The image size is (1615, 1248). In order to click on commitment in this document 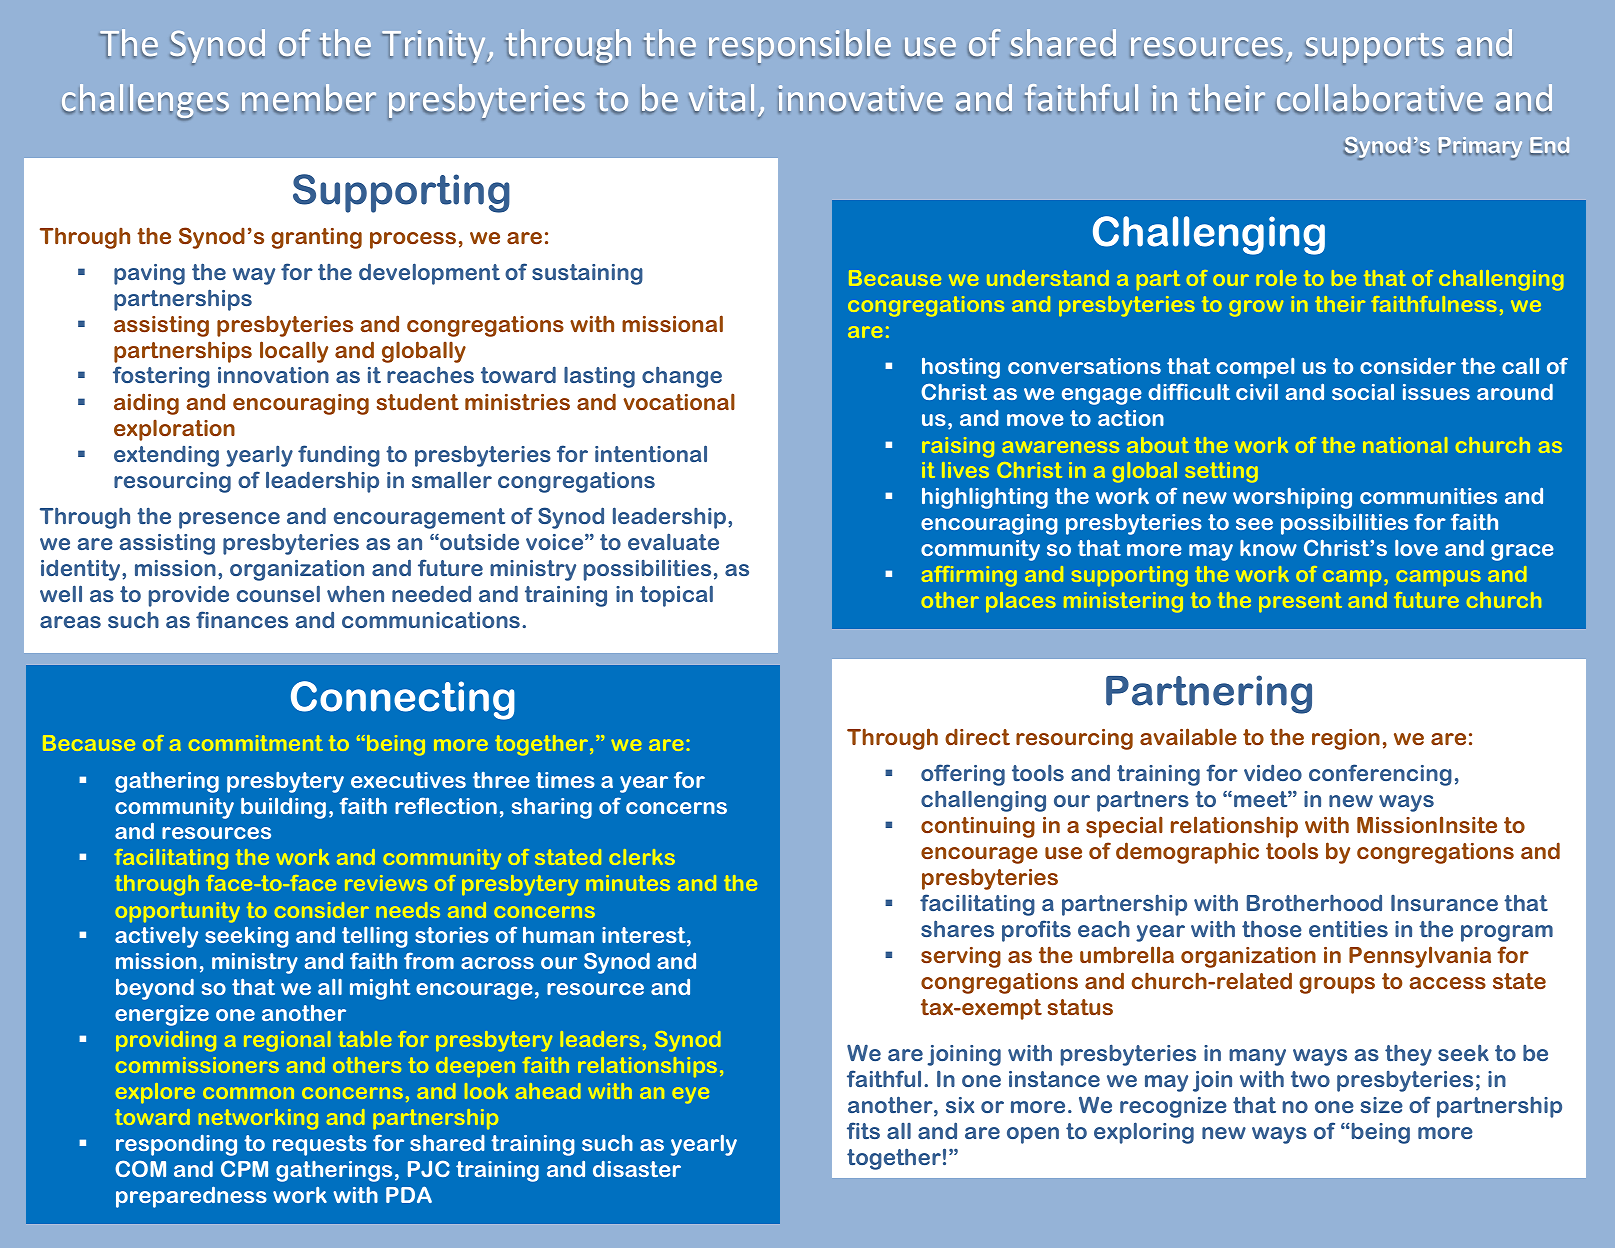, I will do `click(256, 743)`.
